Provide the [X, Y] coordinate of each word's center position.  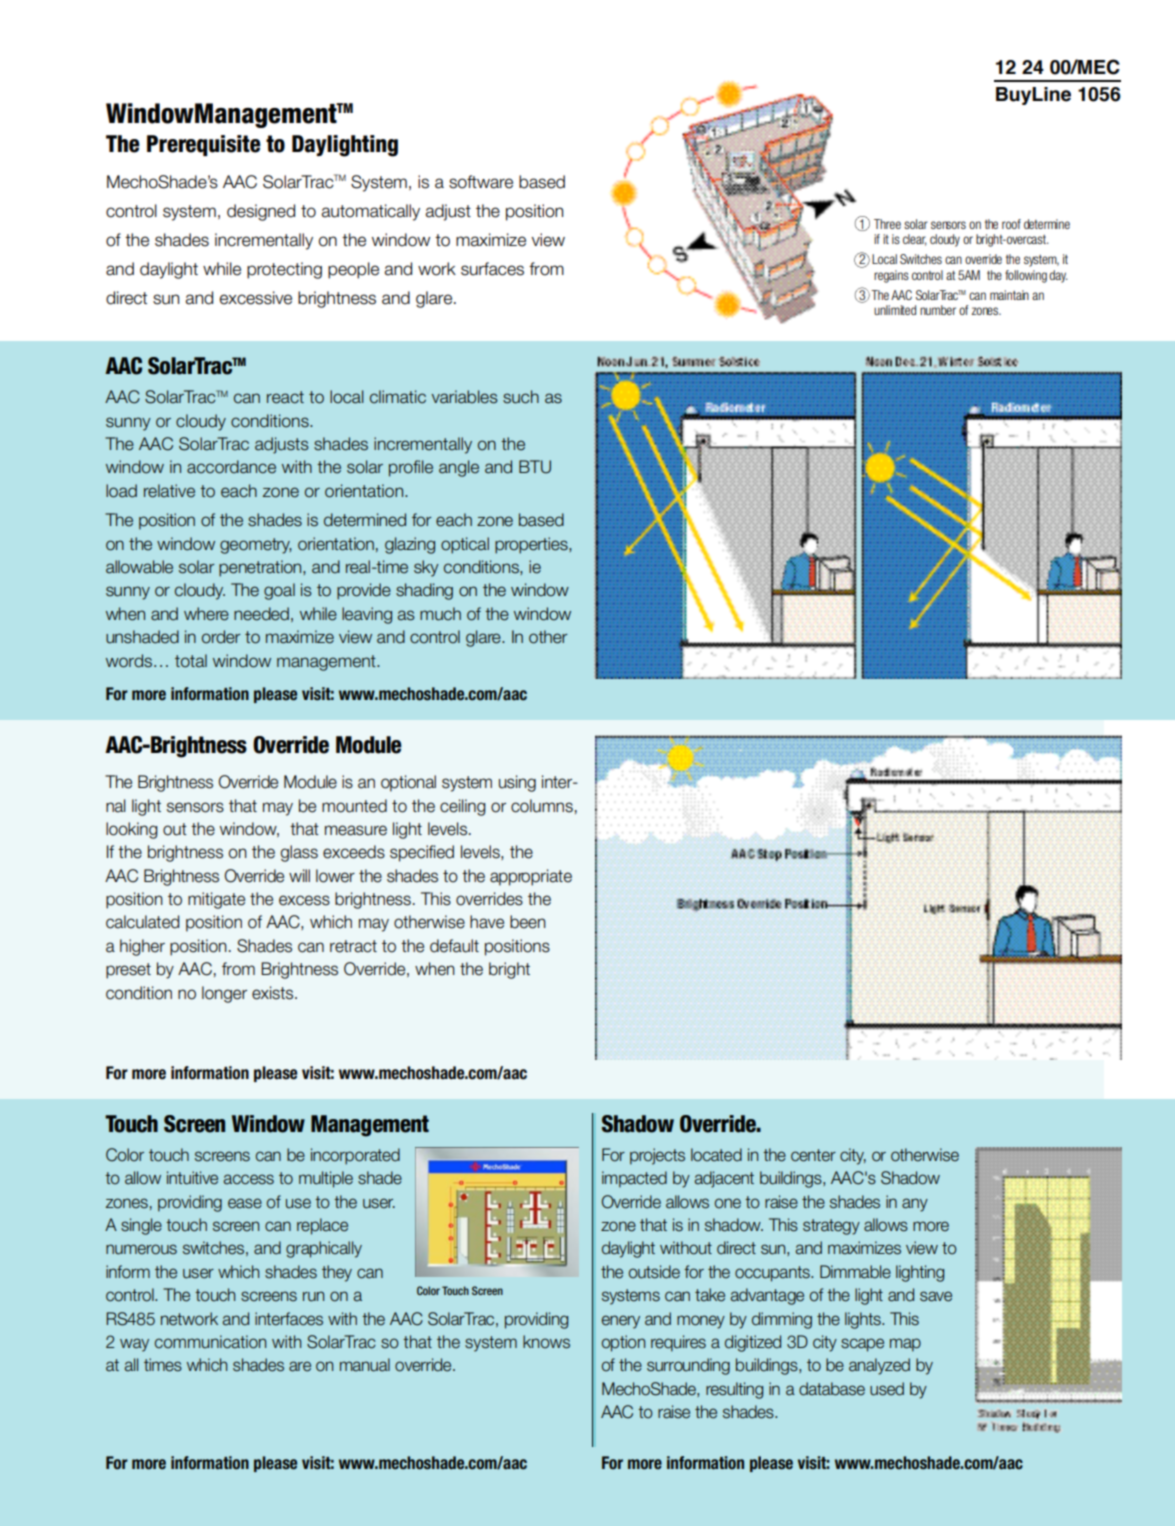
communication [210, 1342]
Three [887, 224]
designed [261, 212]
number [938, 310]
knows [546, 1342]
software [481, 182]
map [905, 1345]
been [528, 922]
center [813, 1155]
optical [465, 545]
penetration [261, 568]
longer [224, 994]
